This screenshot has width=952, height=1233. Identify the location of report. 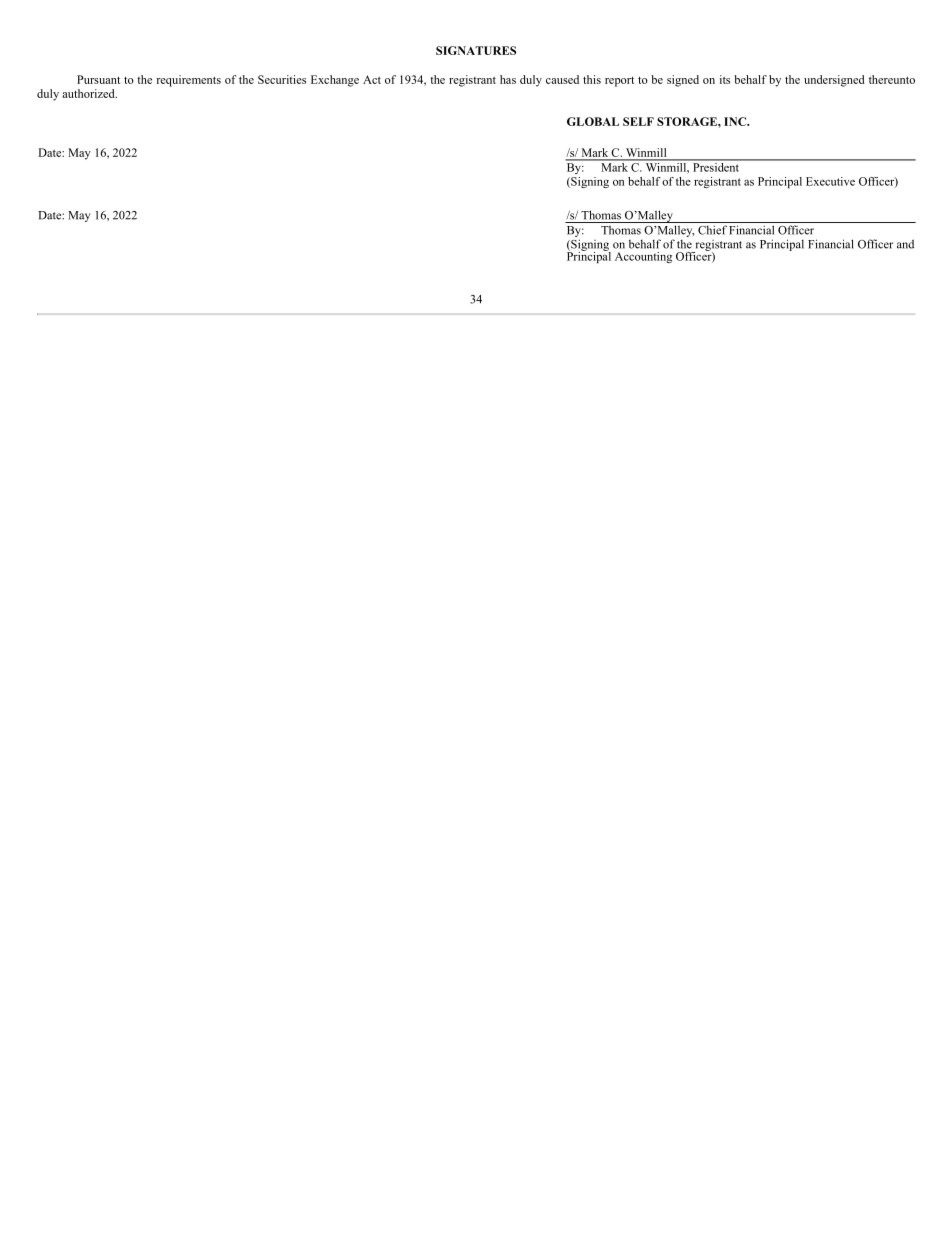
(619, 81).
